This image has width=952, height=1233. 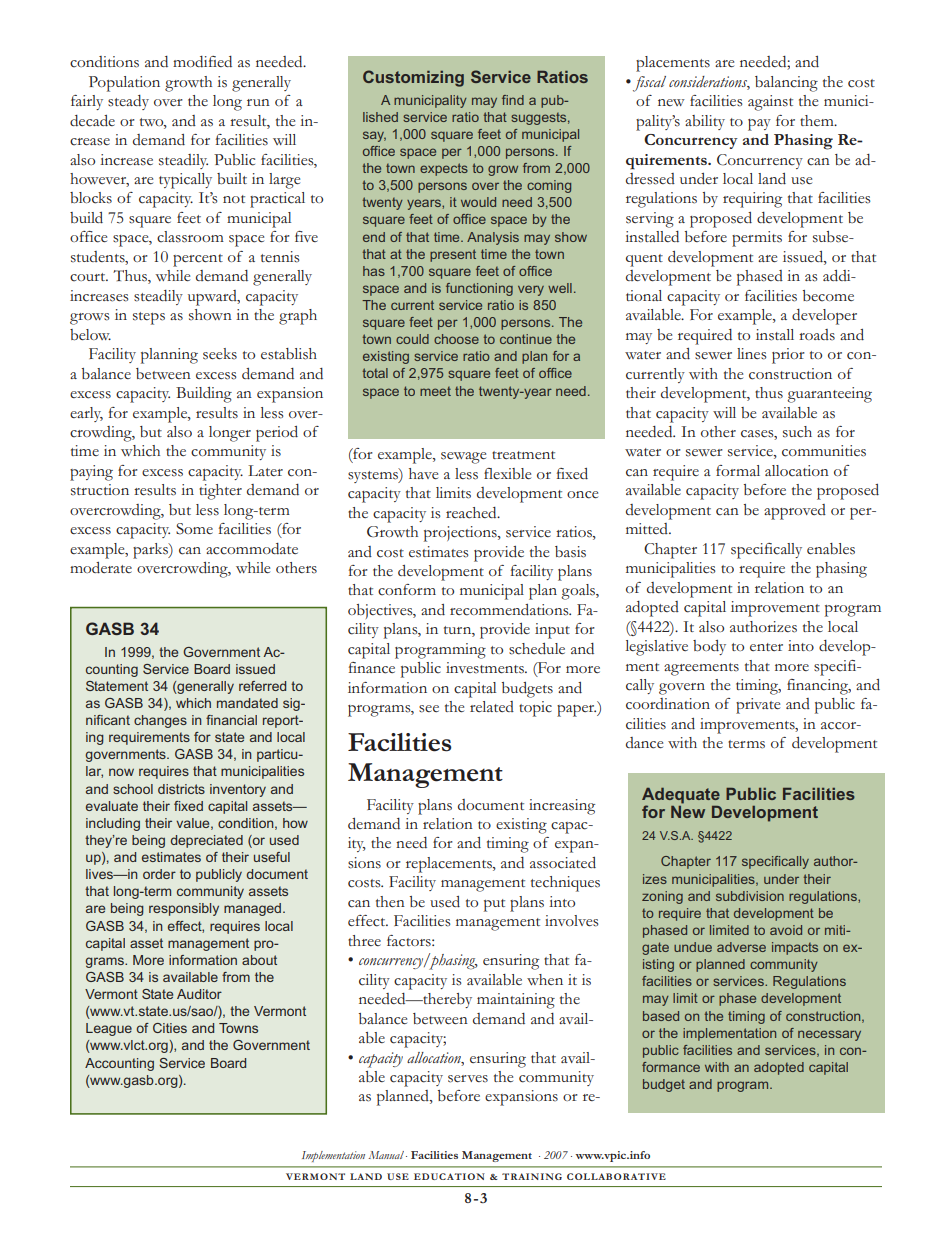 What do you see at coordinates (479, 289) in the image?
I see `functioning` at bounding box center [479, 289].
